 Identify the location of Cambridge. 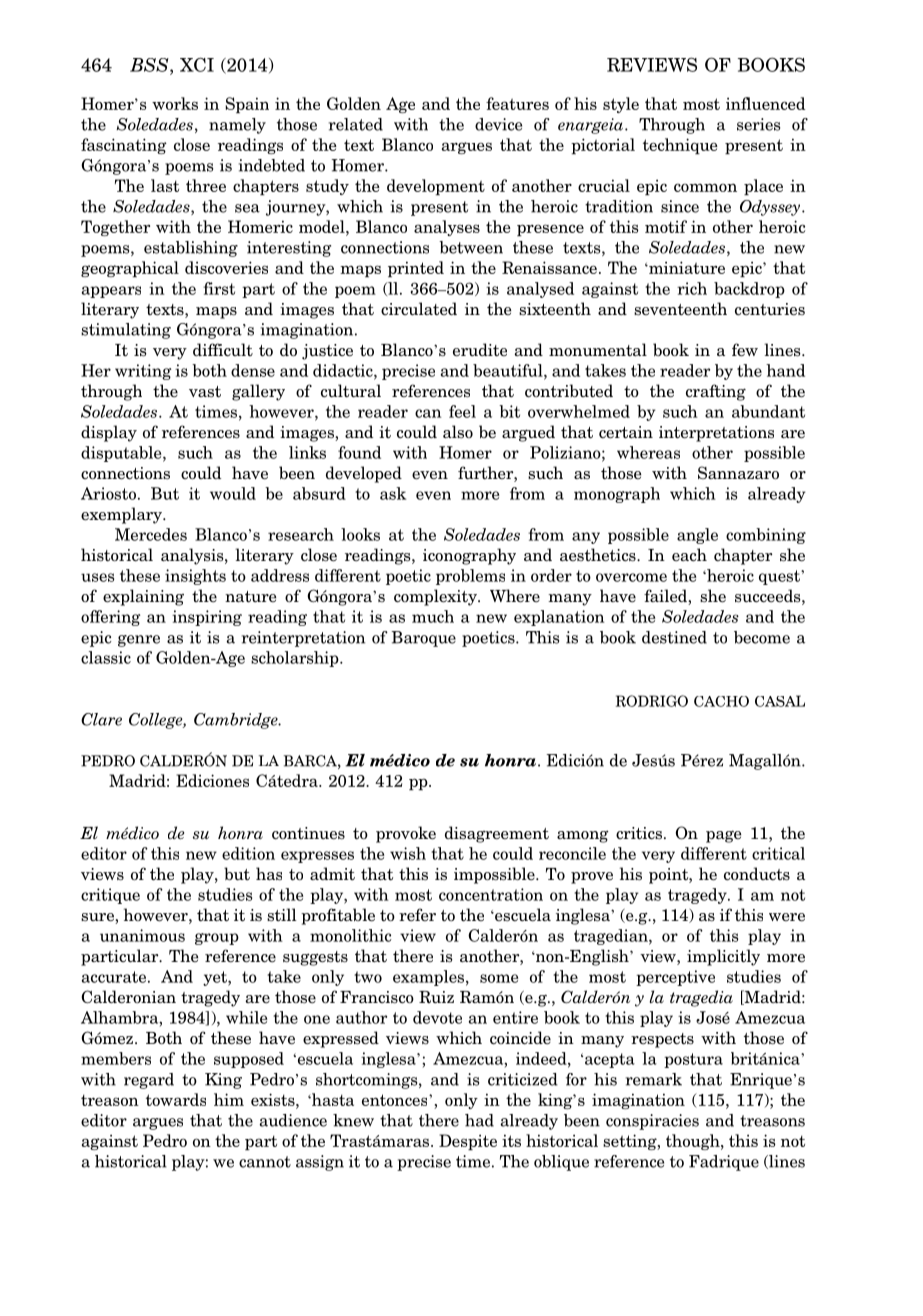
(237, 721).
